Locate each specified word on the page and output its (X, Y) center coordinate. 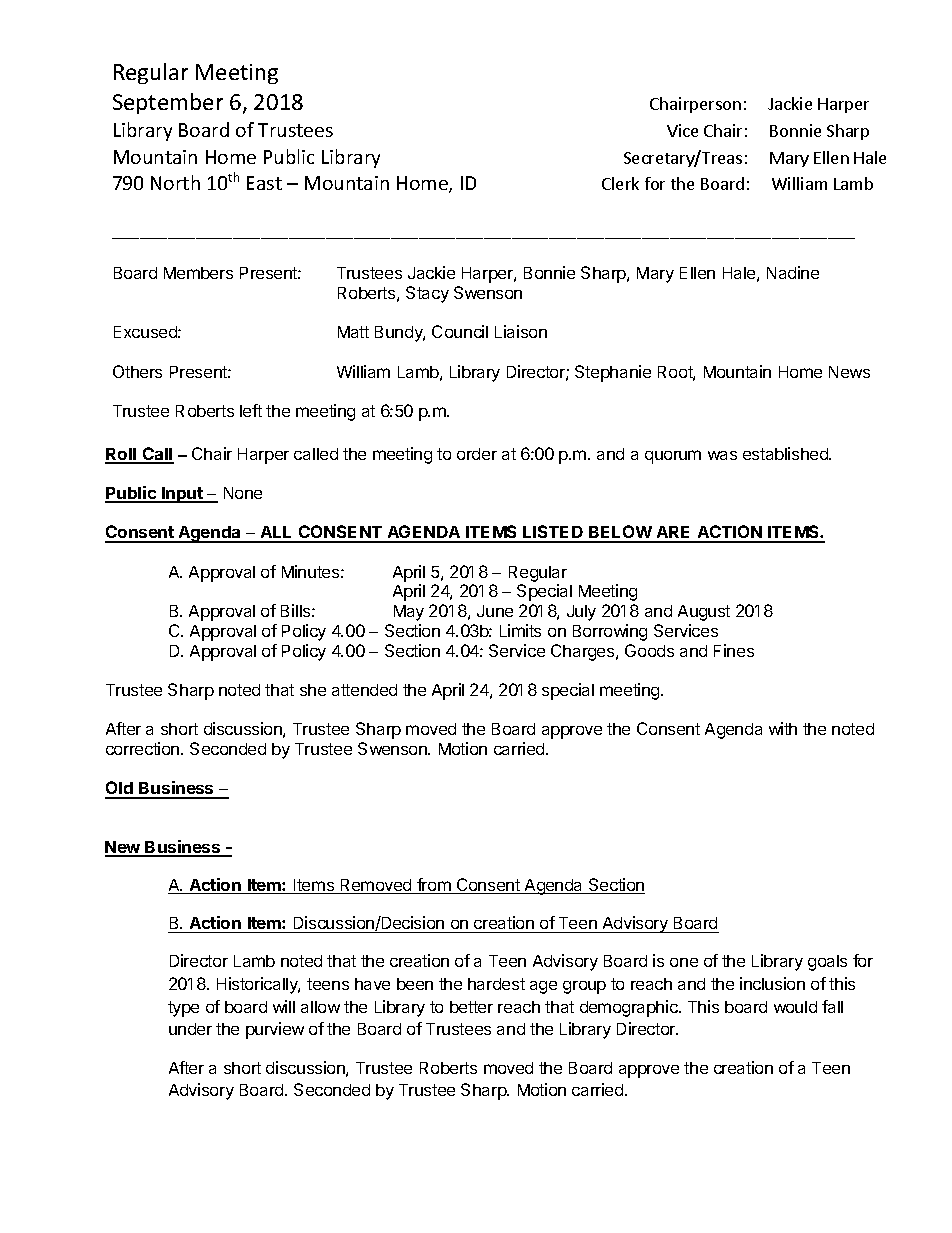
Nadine (793, 272)
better (471, 1007)
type (183, 1009)
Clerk (620, 183)
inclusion (772, 983)
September (168, 103)
